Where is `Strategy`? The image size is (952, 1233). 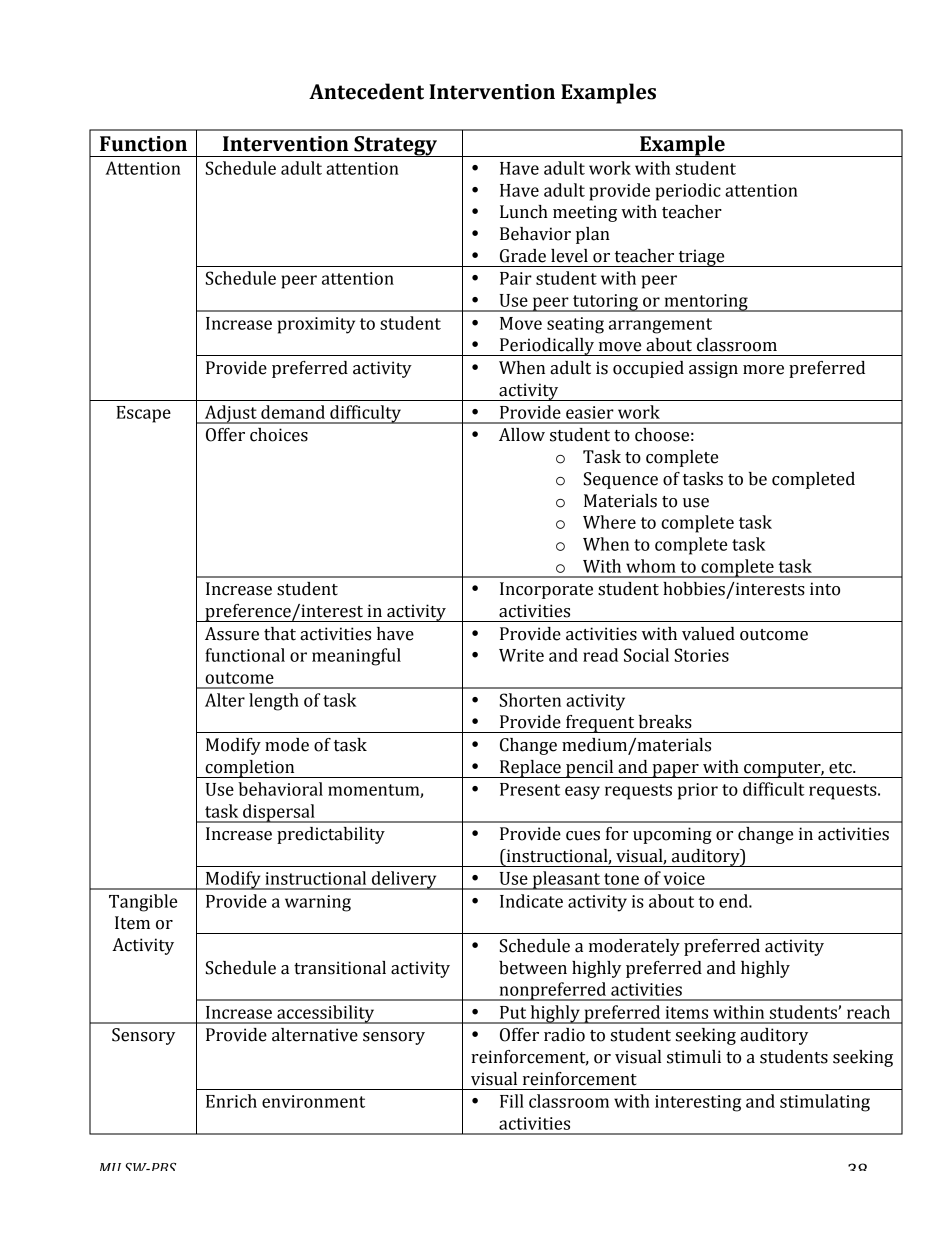 Strategy is located at coordinates (396, 146).
